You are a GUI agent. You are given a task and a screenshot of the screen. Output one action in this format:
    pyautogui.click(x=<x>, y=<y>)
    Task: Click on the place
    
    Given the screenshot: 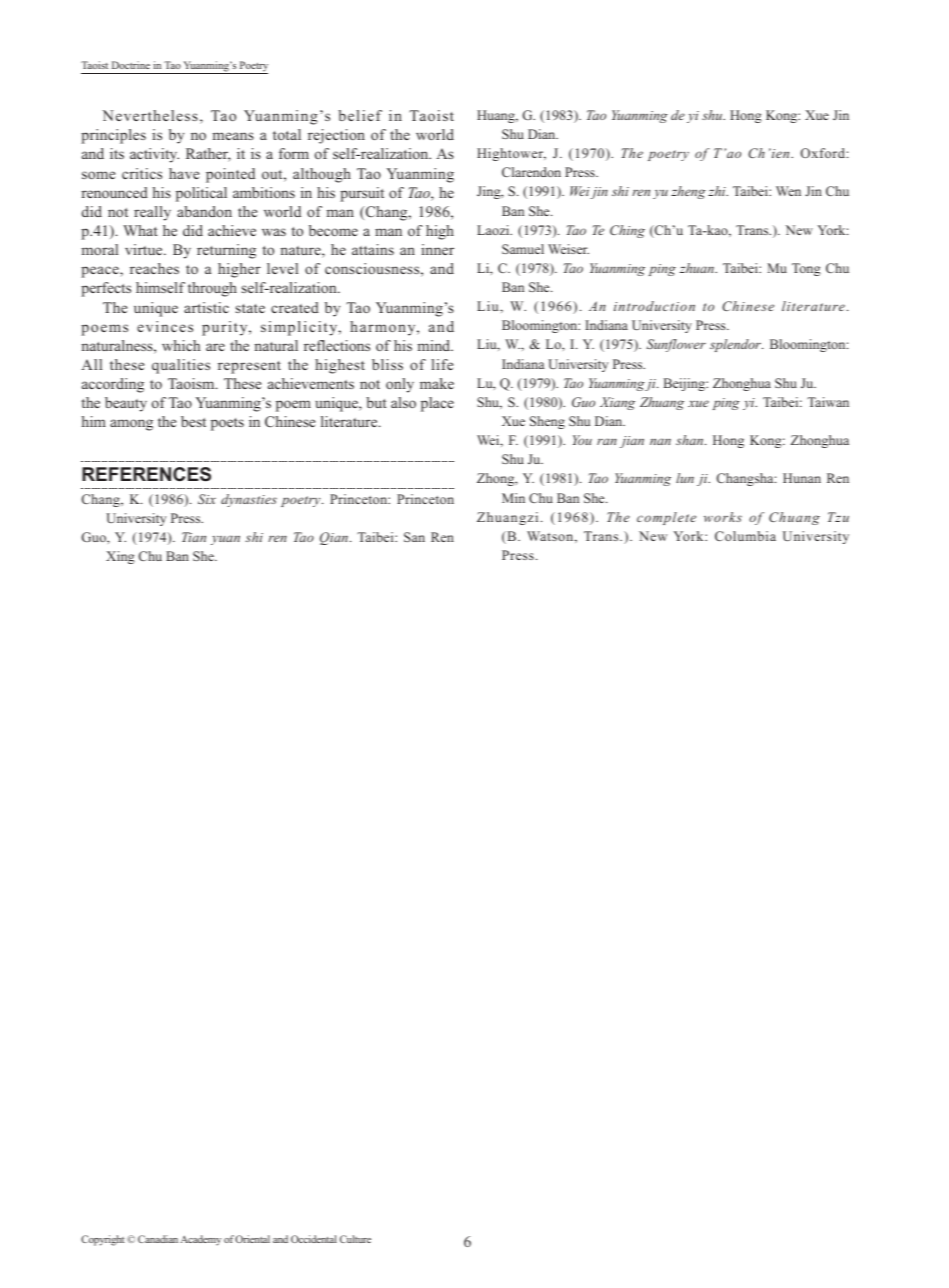 What is the action you would take?
    pyautogui.click(x=437, y=404)
